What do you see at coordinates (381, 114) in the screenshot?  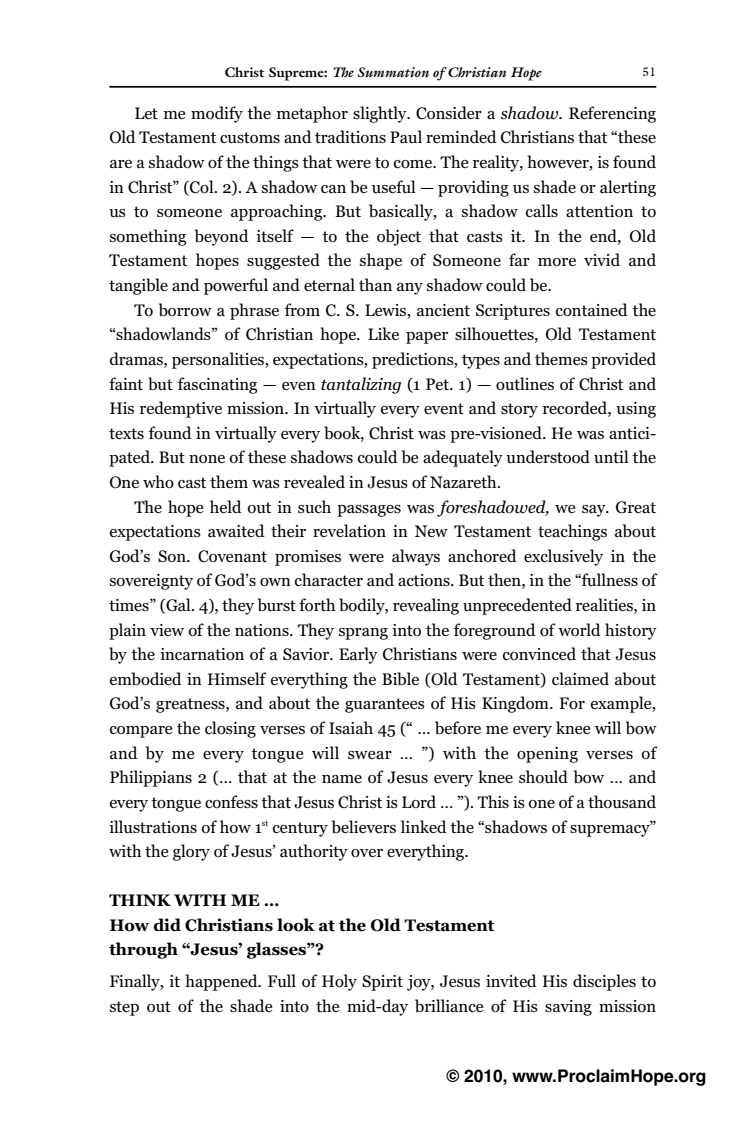 I see `slightly` at bounding box center [381, 114].
